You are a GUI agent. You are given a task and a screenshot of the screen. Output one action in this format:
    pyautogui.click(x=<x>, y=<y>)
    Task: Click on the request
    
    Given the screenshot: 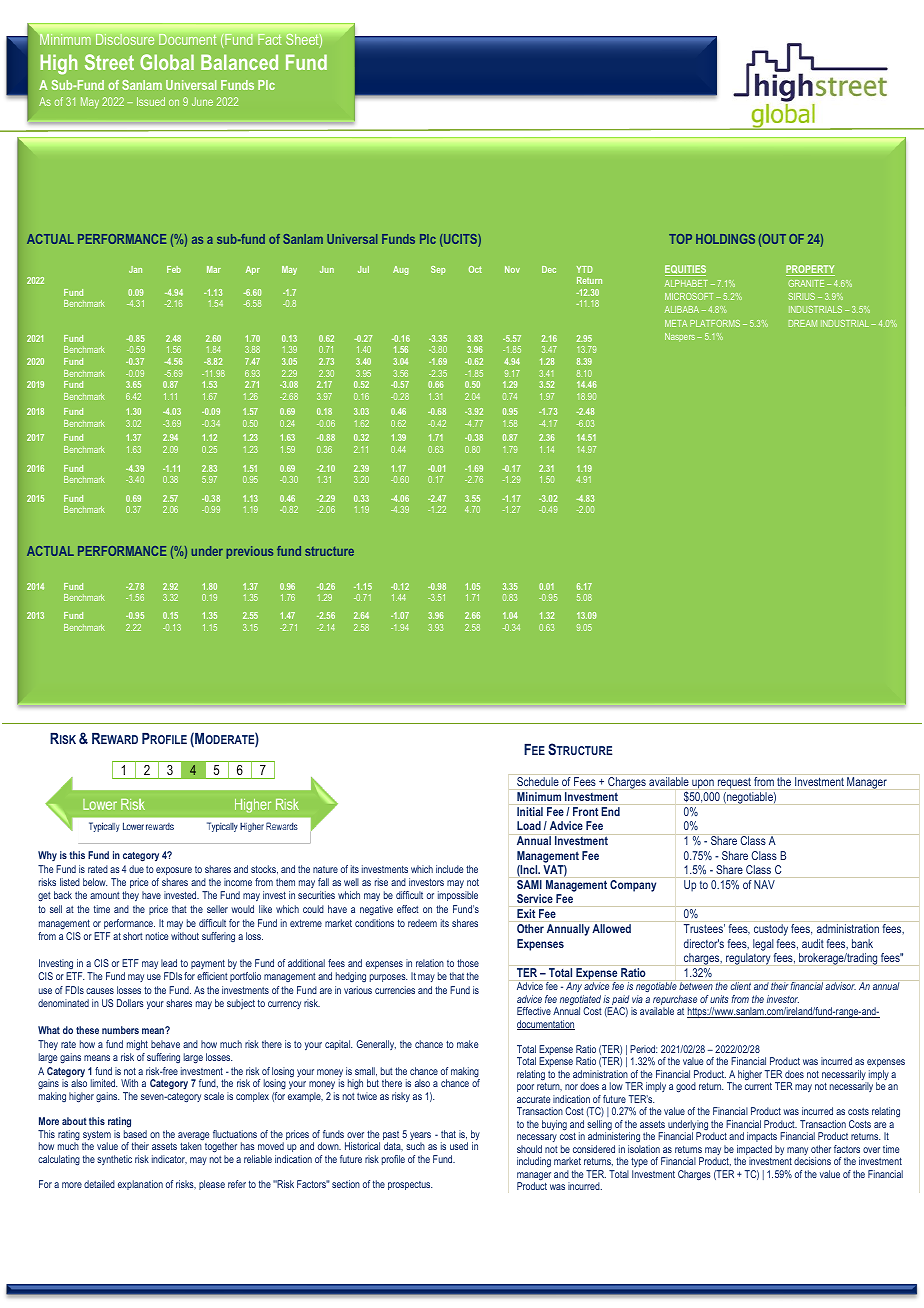 What is the action you would take?
    pyautogui.click(x=734, y=783)
